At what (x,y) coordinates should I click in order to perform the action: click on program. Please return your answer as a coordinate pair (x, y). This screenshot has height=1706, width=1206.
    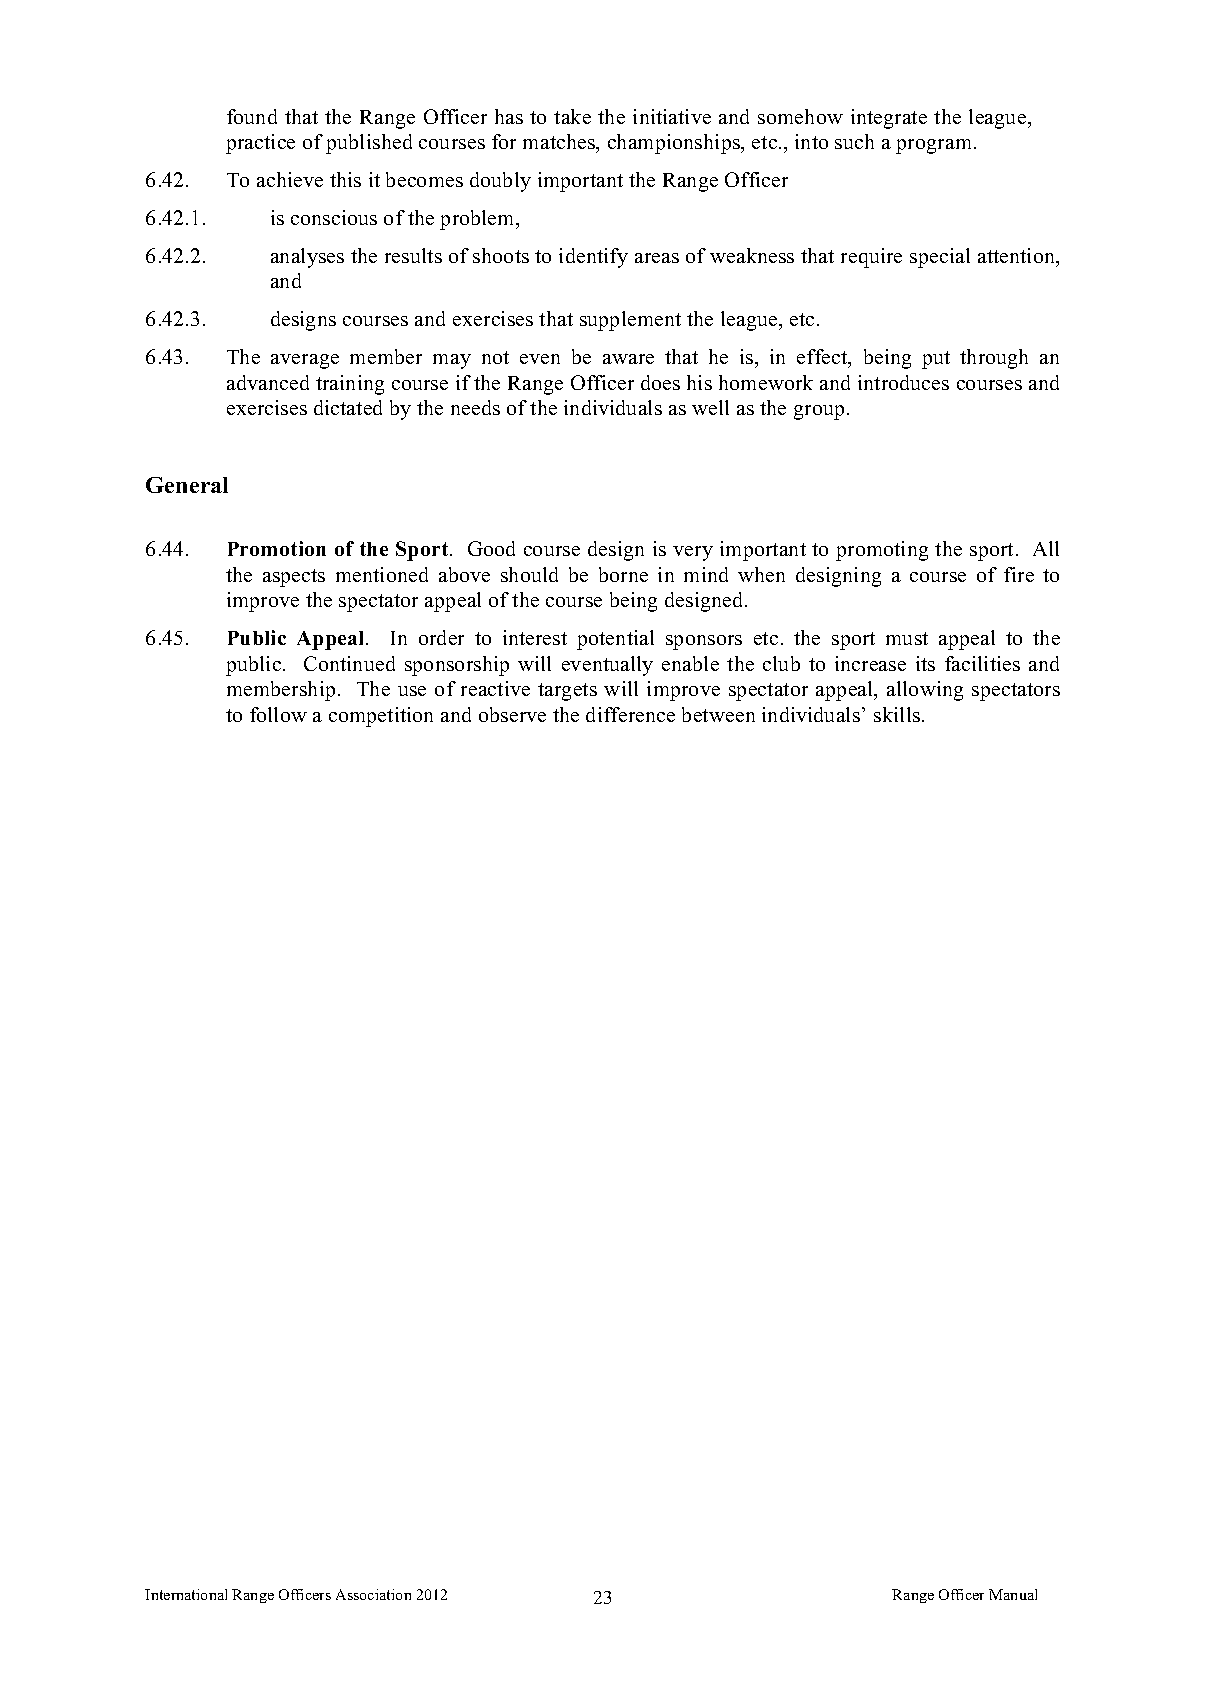
    Looking at the image, I should click on (933, 146).
